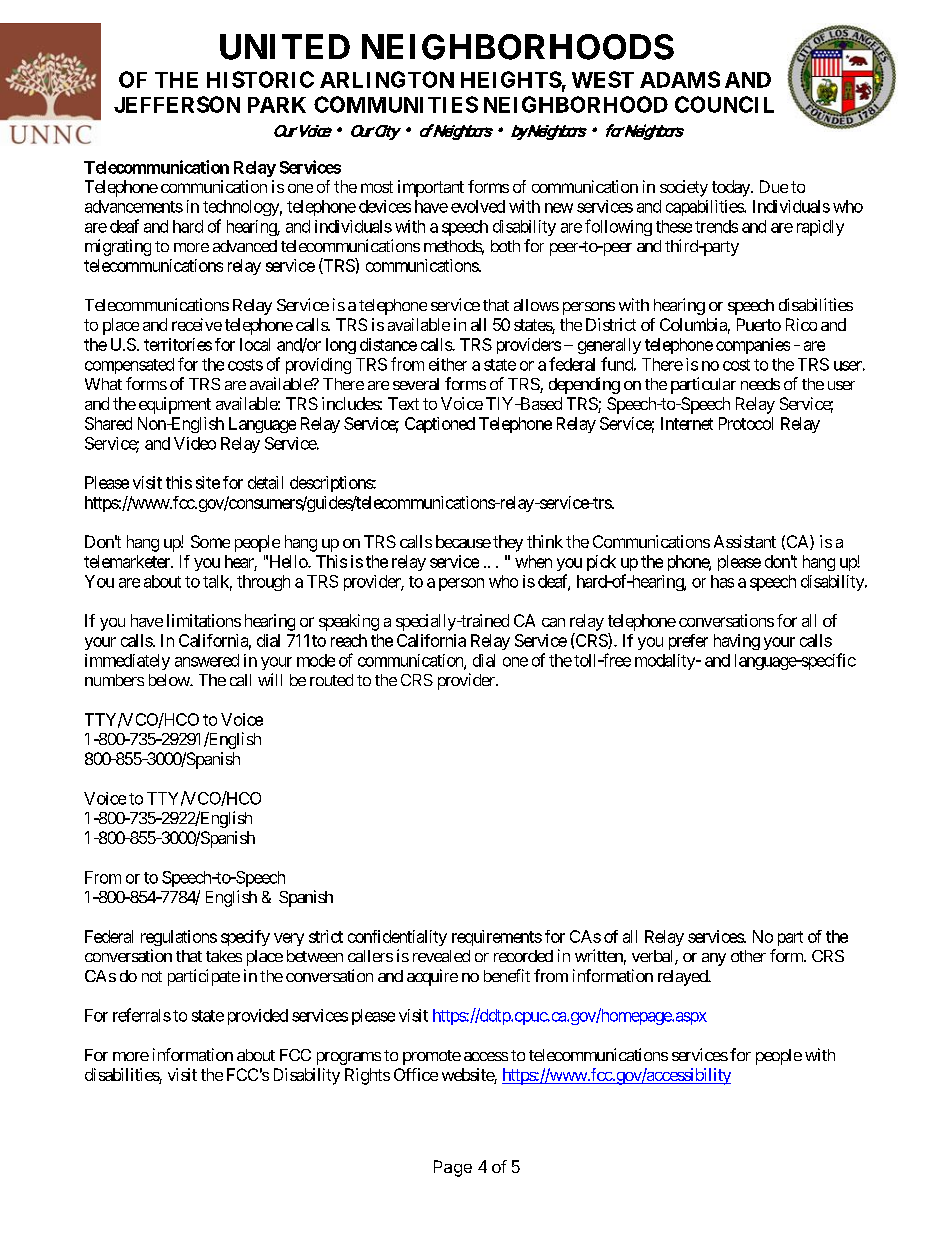 This document has height=1233, width=952. What do you see at coordinates (511, 79) in the document?
I see `HEIGHTS` at bounding box center [511, 79].
